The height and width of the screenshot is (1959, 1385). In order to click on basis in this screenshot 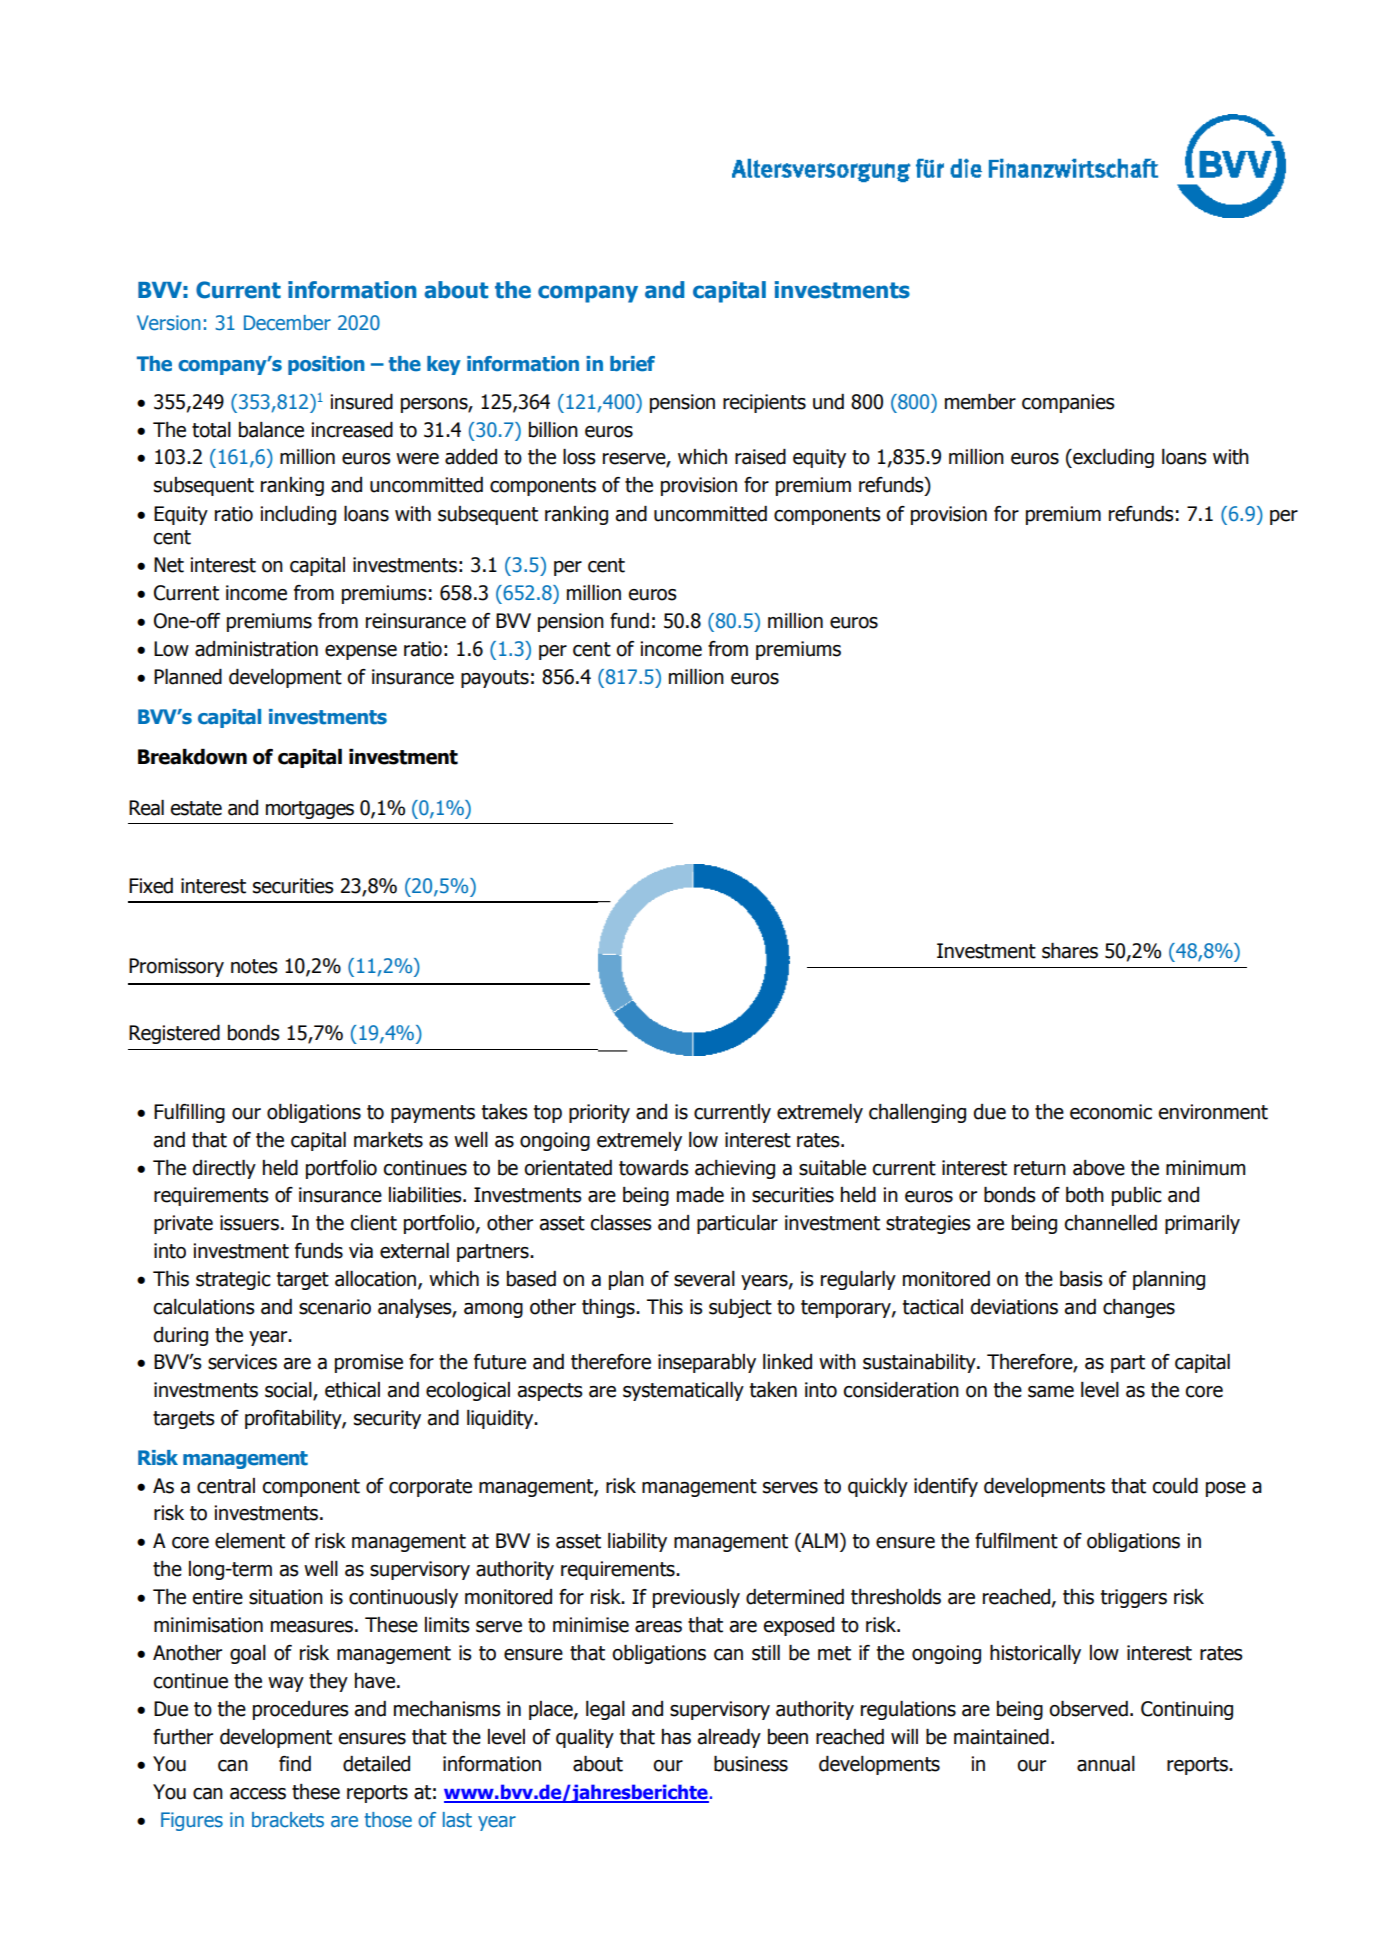, I will do `click(1081, 1279)`.
